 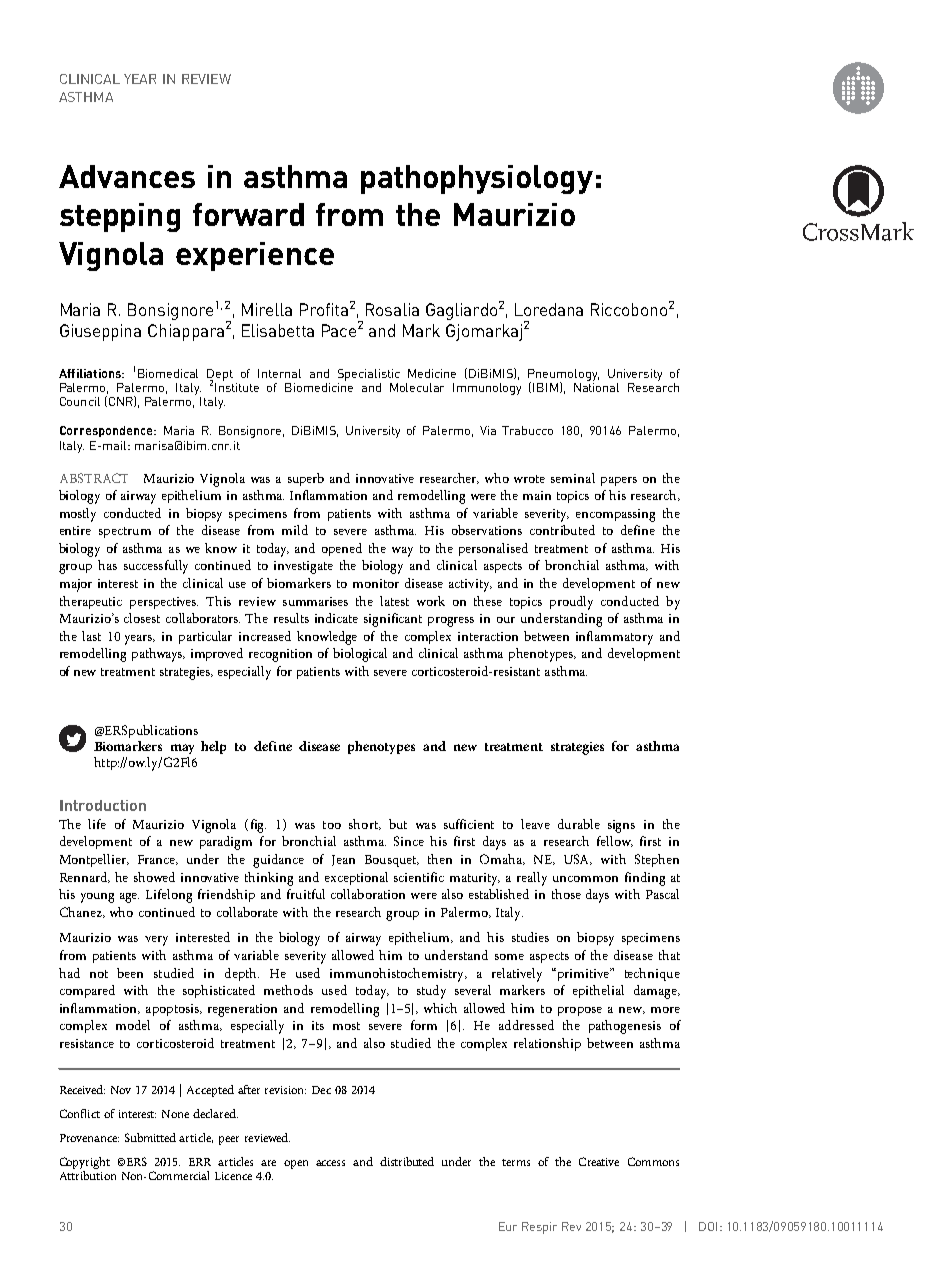 I want to click on Attribution, so click(x=88, y=1175).
